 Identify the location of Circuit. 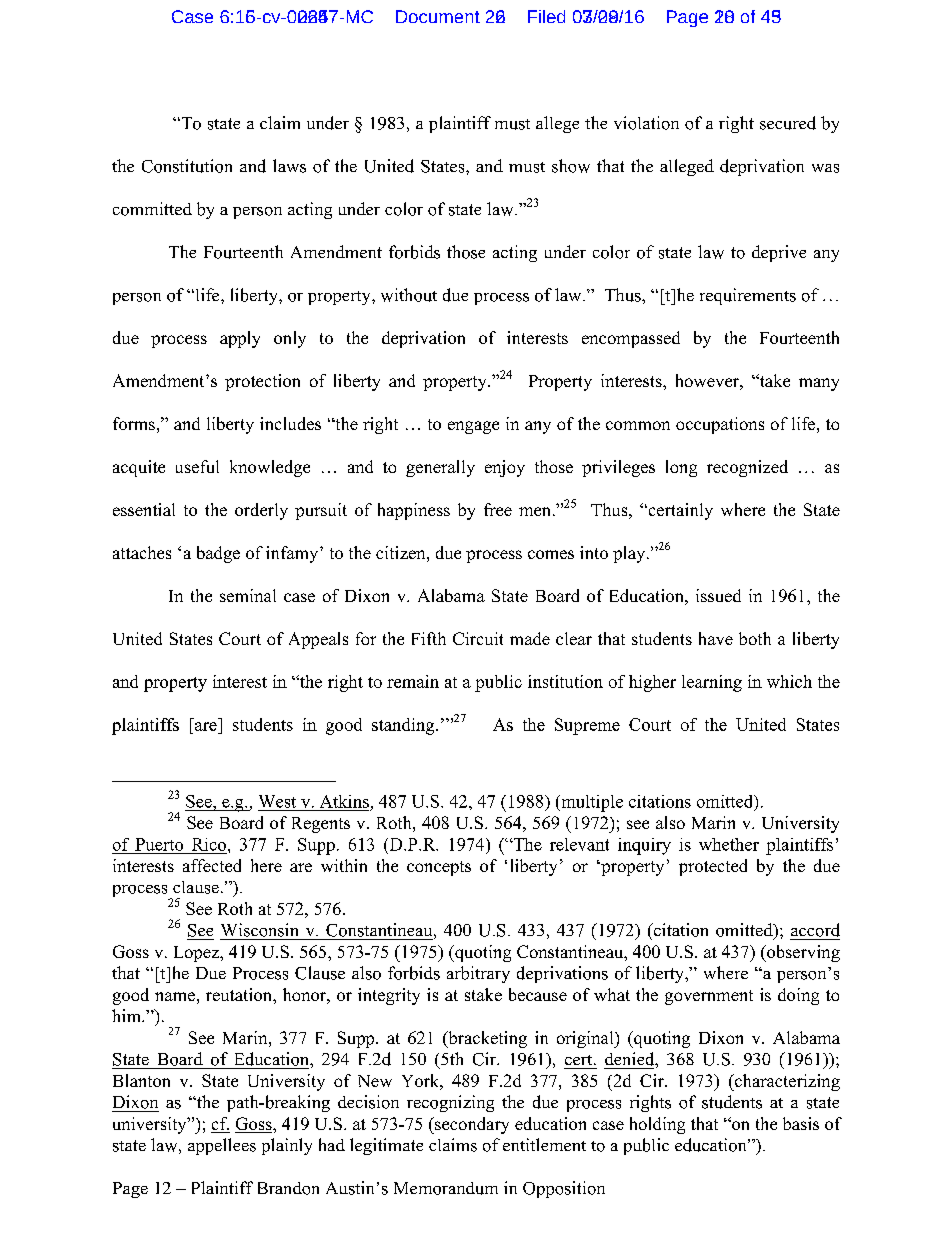
(478, 638).
